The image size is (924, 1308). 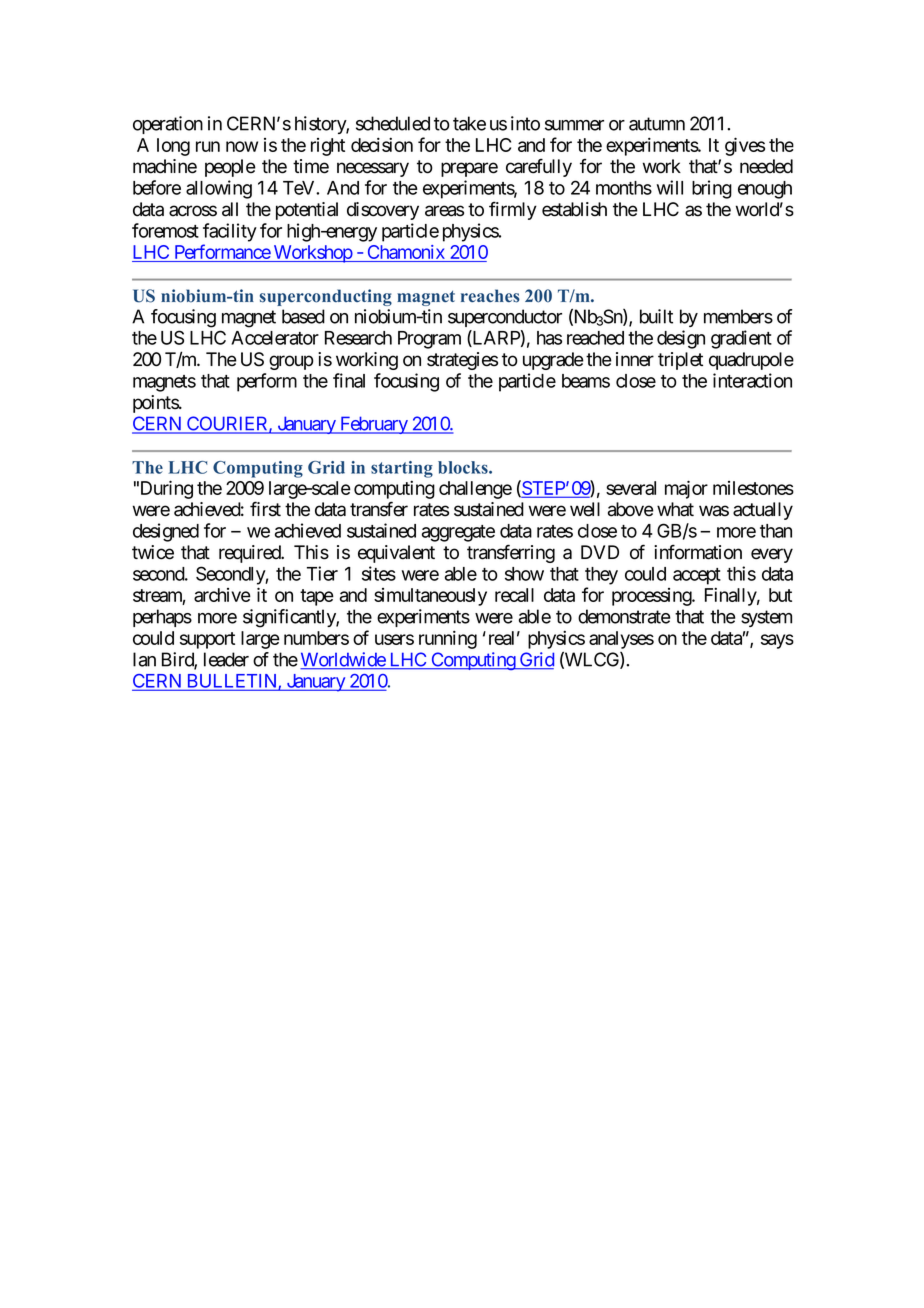 What do you see at coordinates (656, 316) in the screenshot?
I see `built` at bounding box center [656, 316].
